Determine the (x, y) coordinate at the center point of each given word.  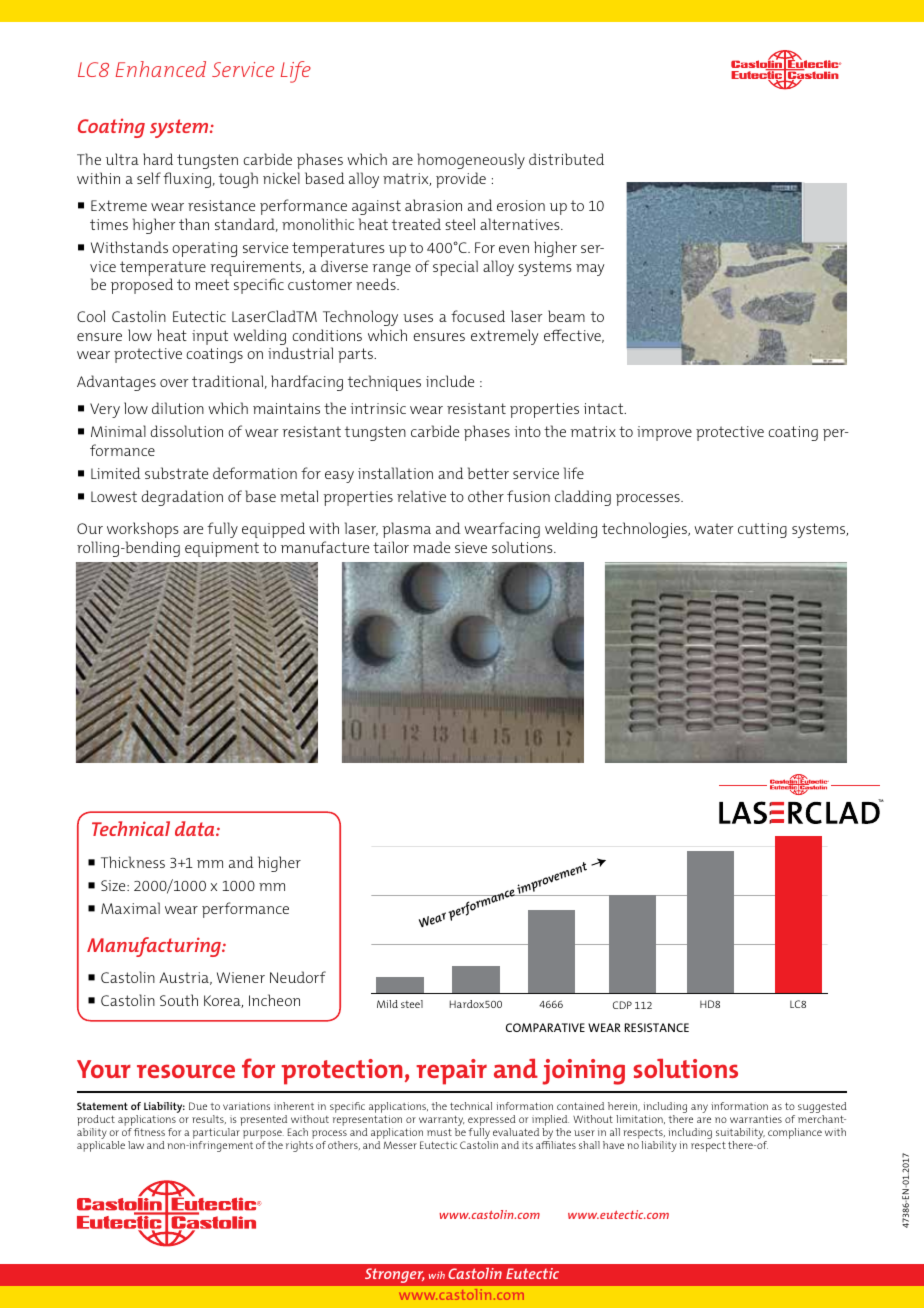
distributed (566, 159)
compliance (795, 1133)
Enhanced (161, 69)
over (174, 383)
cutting (762, 530)
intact (605, 408)
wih (437, 1275)
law (136, 1145)
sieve (471, 547)
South (179, 1000)
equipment (222, 549)
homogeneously (471, 161)
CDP (622, 1005)
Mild (387, 1004)
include (450, 381)
